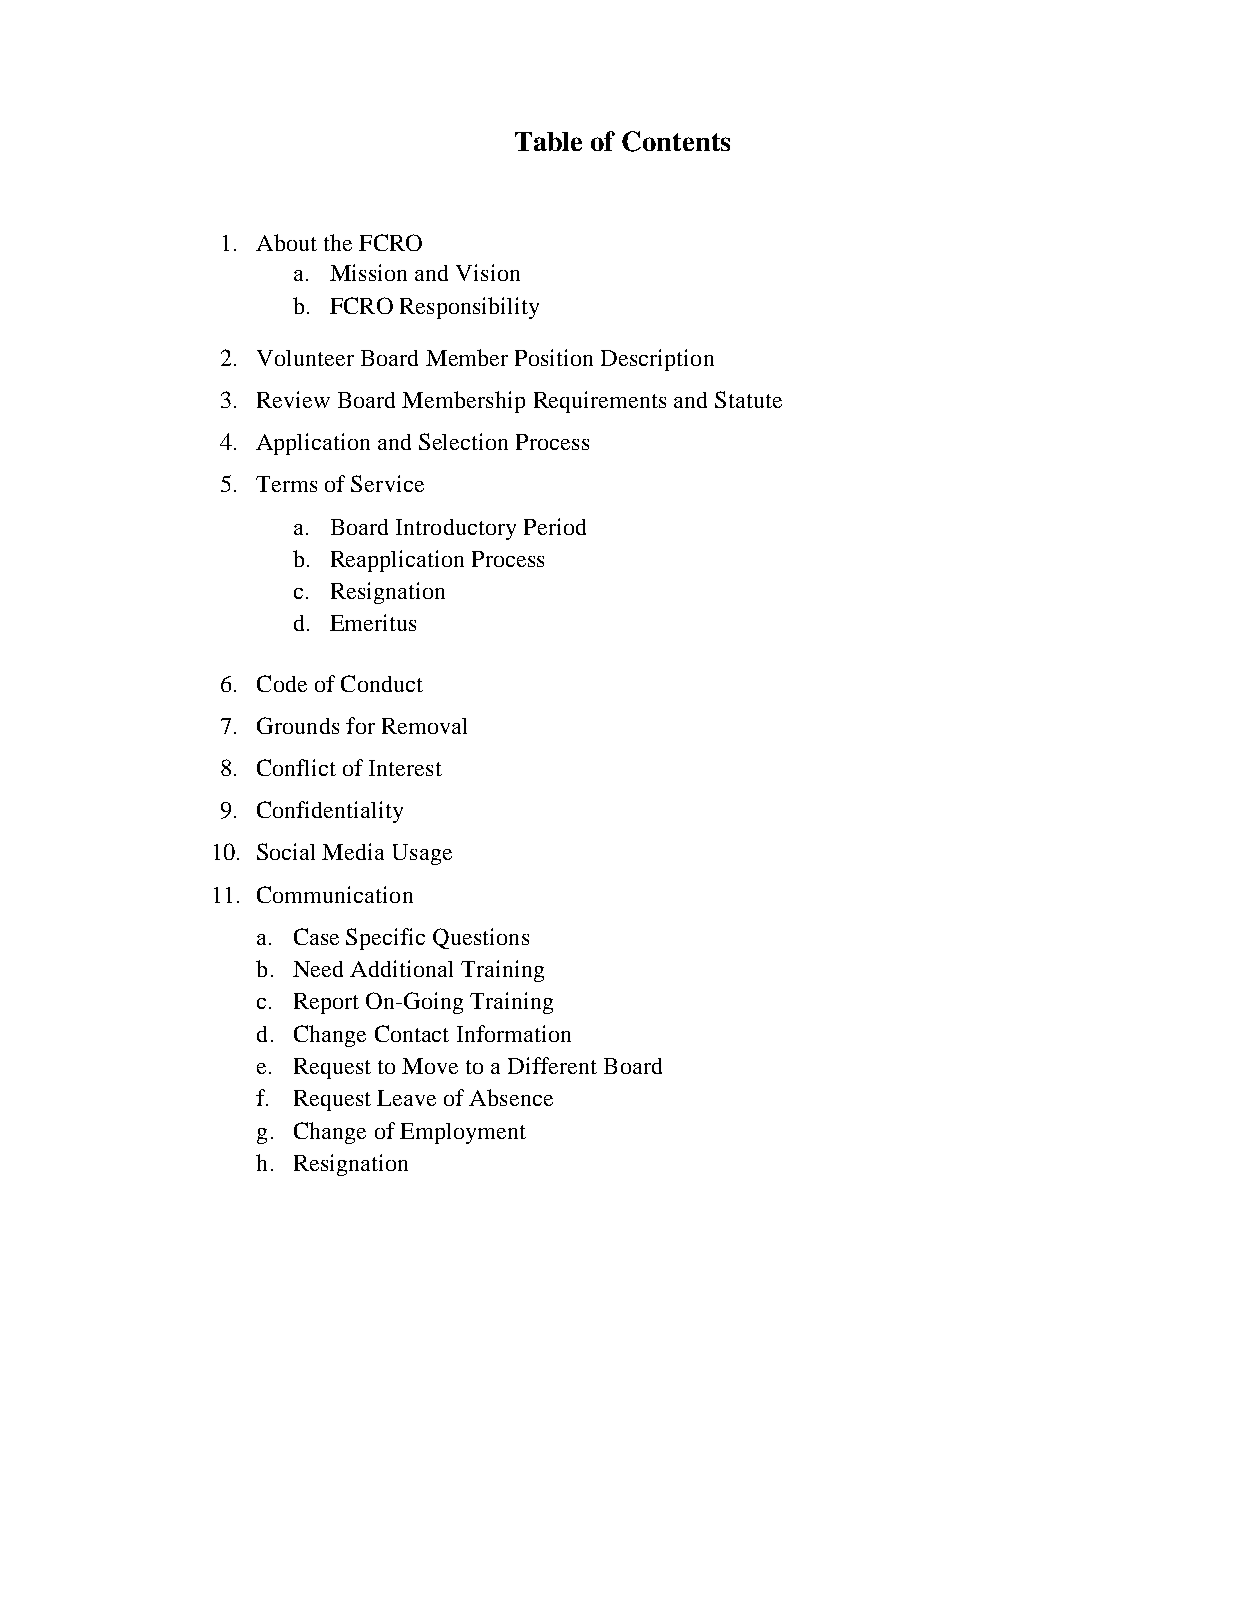 This screenshot has width=1245, height=1612. I want to click on Period, so click(555, 526).
